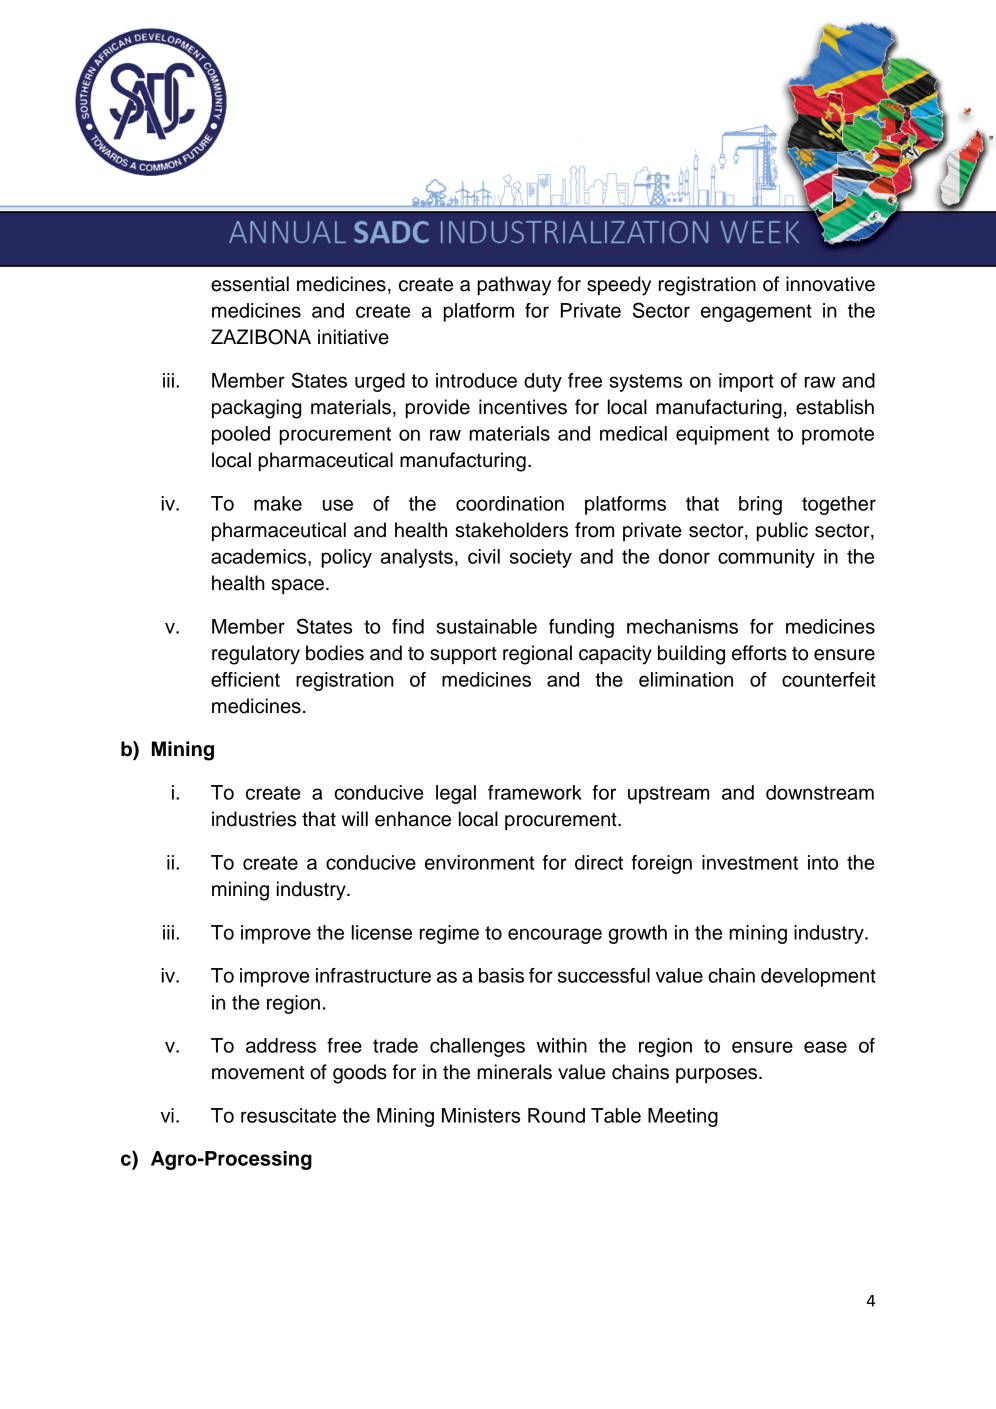 The image size is (996, 1409). Describe the element at coordinates (555, 936) in the document. I see `encourage` at that location.
